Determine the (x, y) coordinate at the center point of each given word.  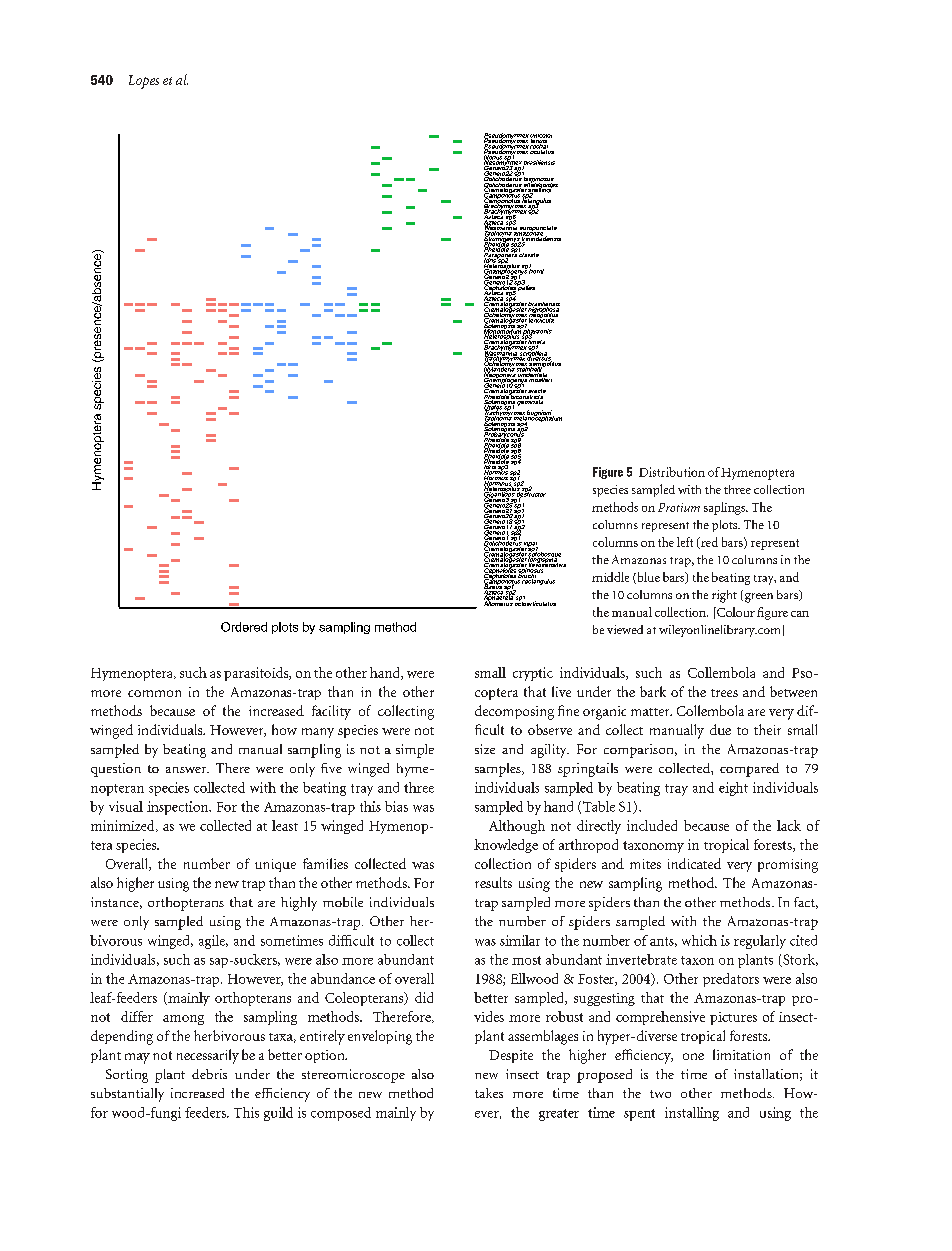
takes (489, 1093)
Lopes (144, 82)
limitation (741, 1054)
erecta (537, 392)
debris (209, 1074)
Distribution (672, 472)
